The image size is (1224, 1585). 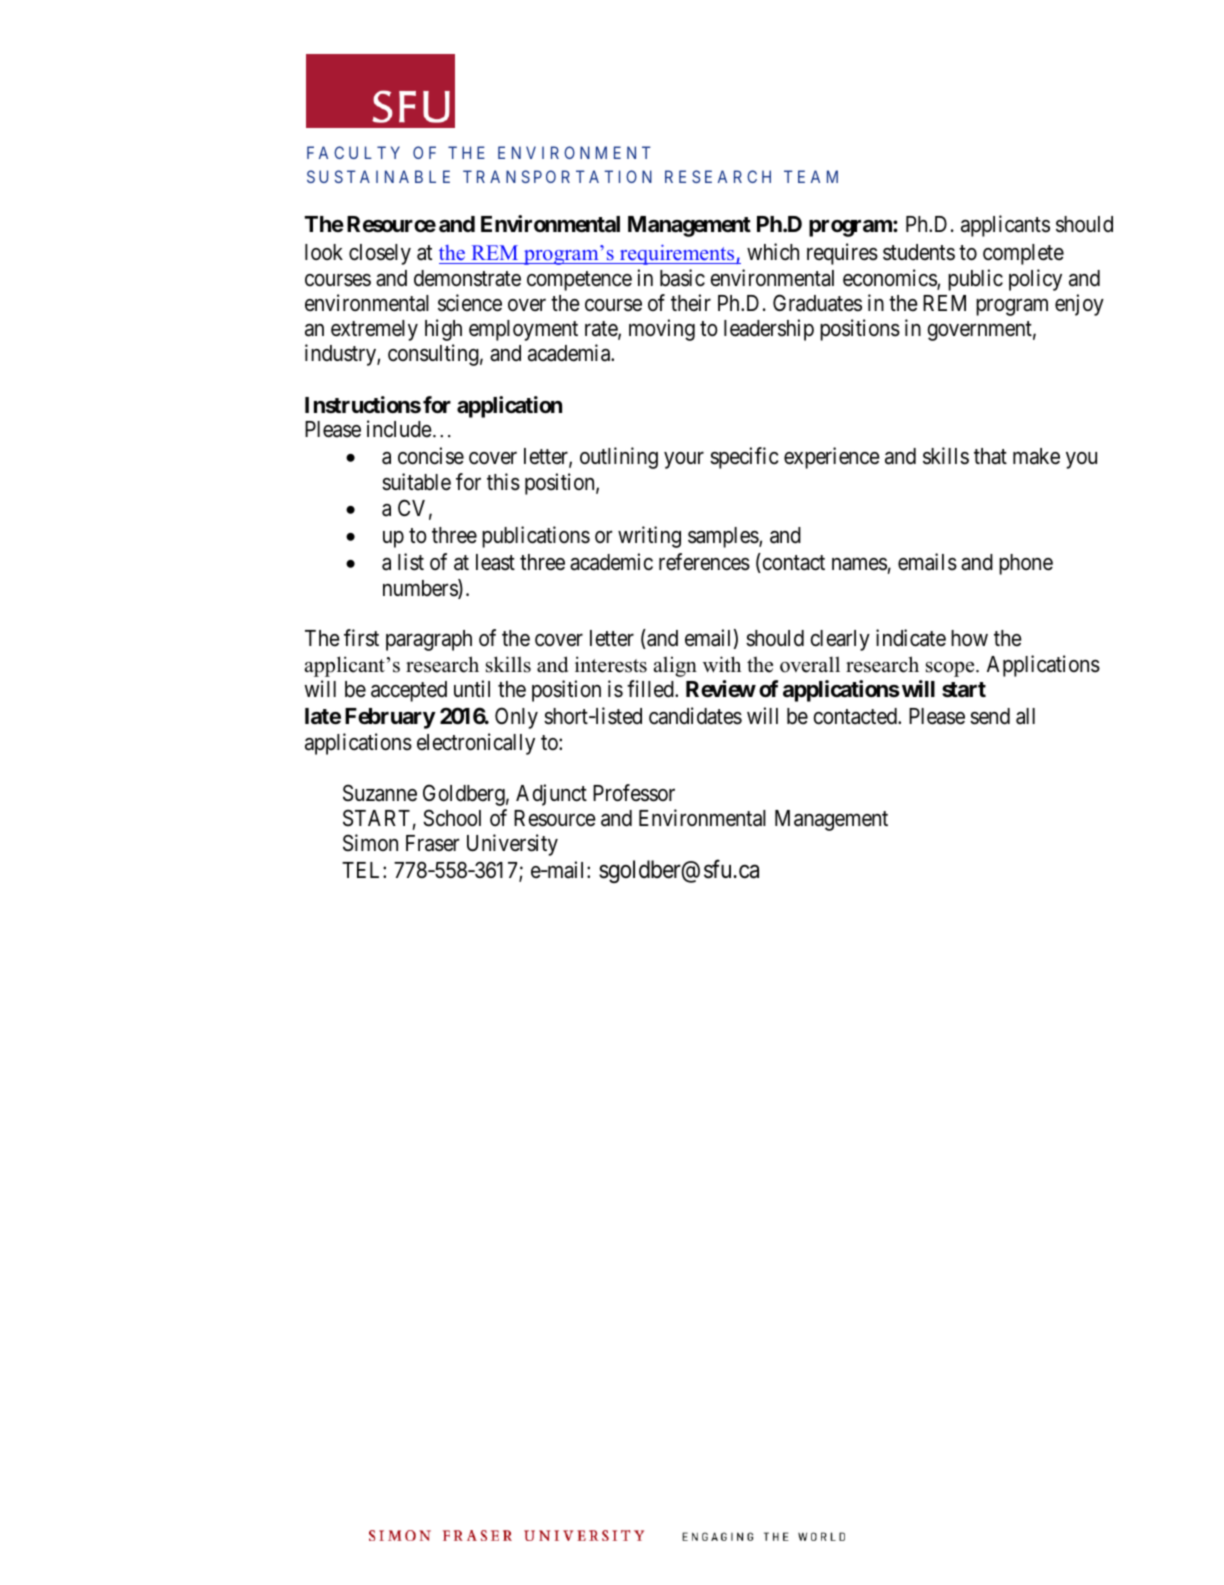 What do you see at coordinates (1023, 254) in the screenshot?
I see `complete` at bounding box center [1023, 254].
